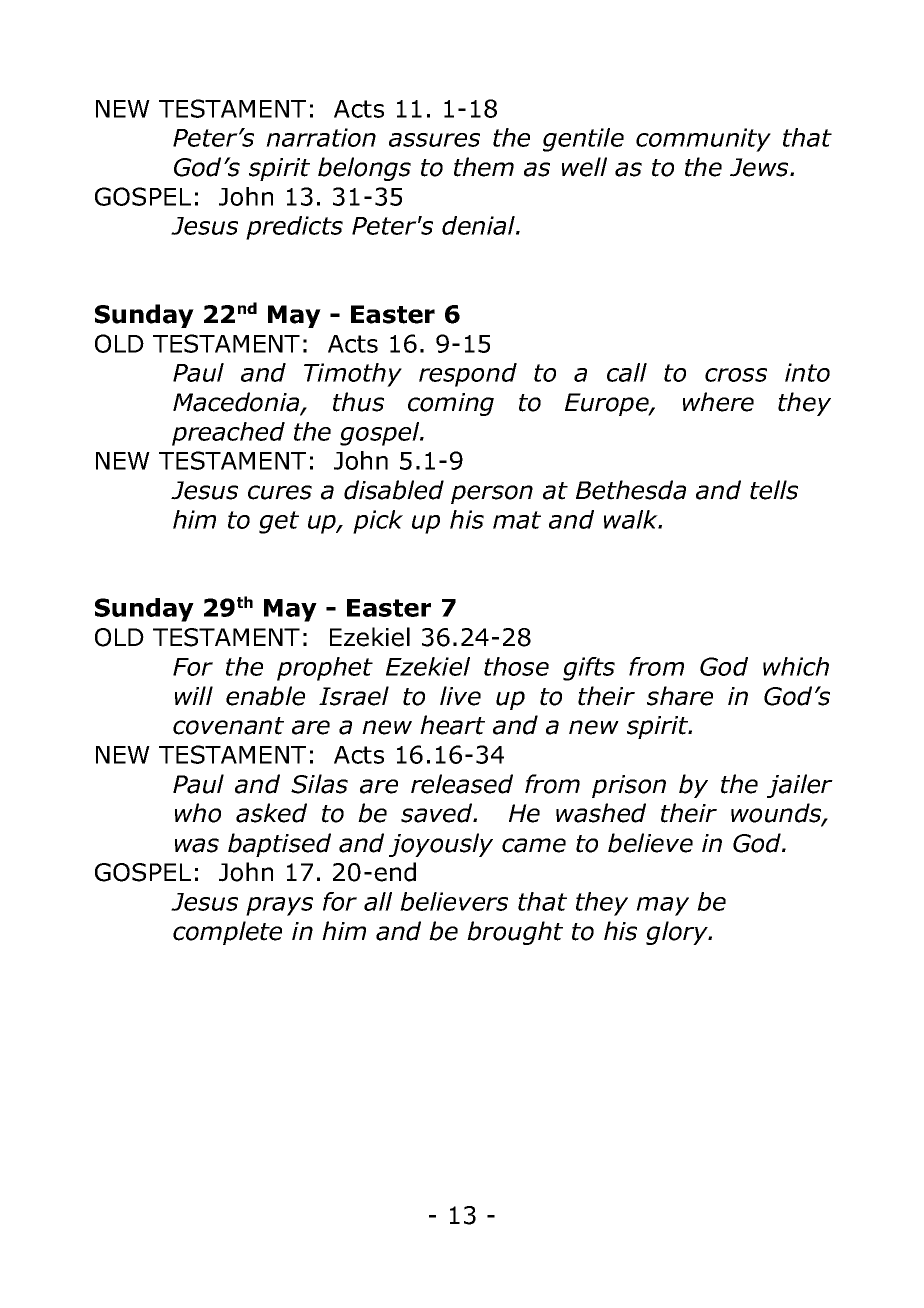  Describe the element at coordinates (279, 522) in the screenshot. I see `get` at that location.
